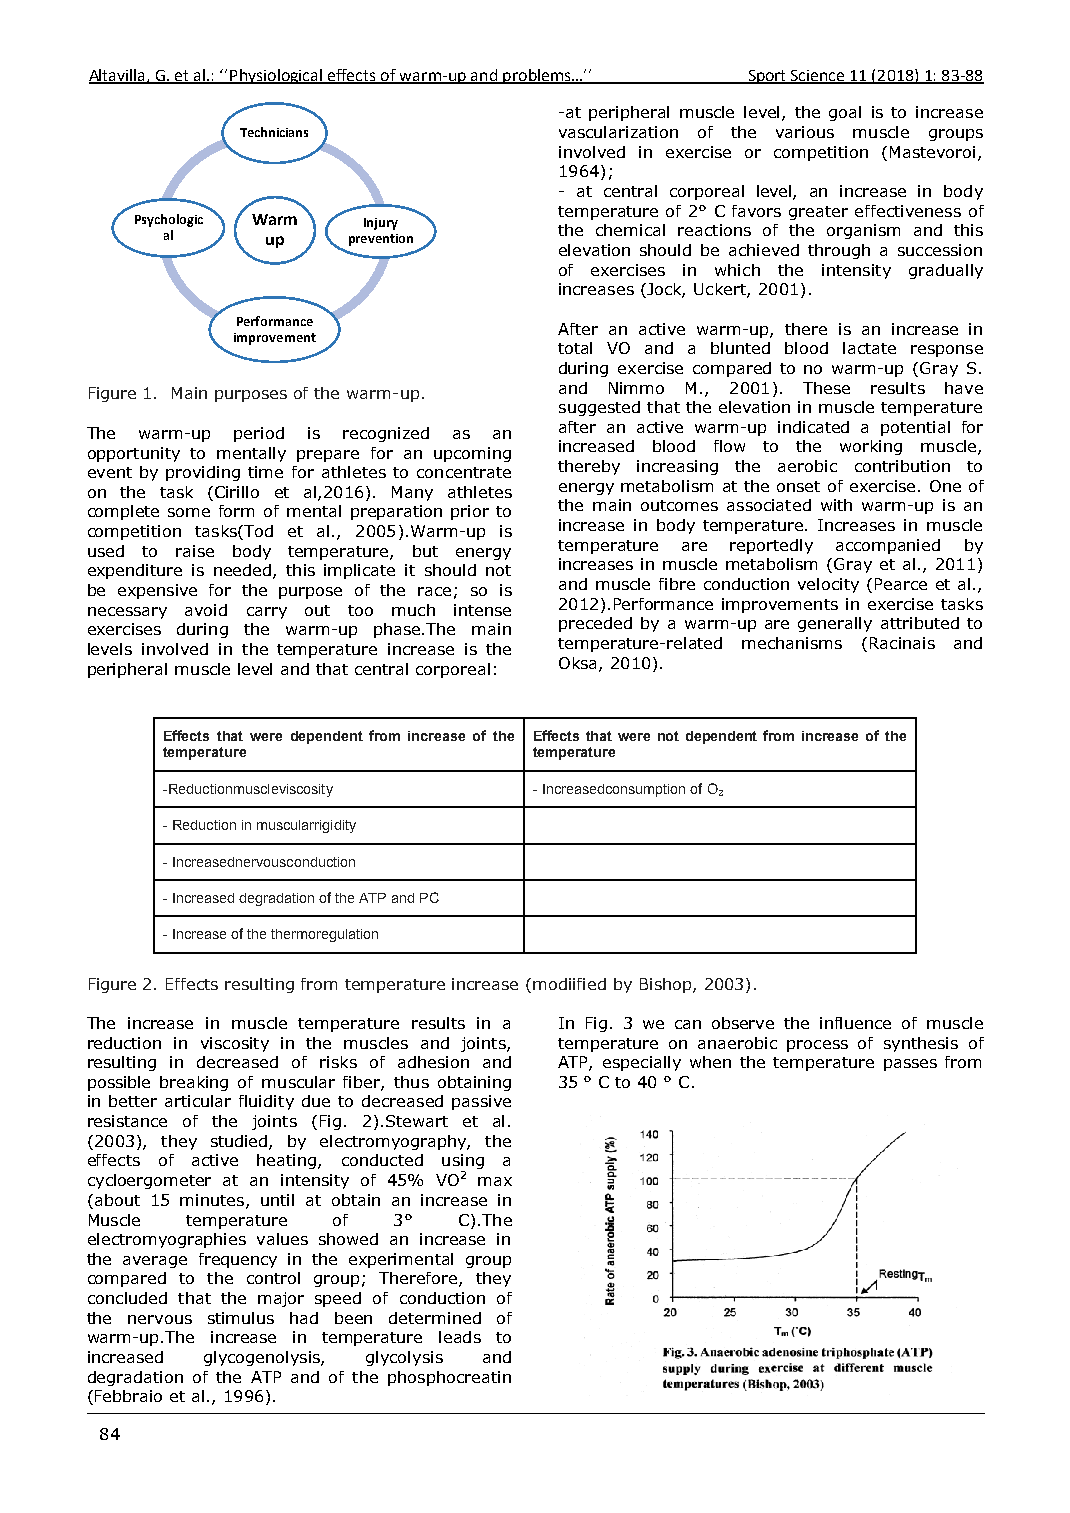 This screenshot has height=1513, width=1070. Describe the element at coordinates (259, 434) in the screenshot. I see `period` at that location.
